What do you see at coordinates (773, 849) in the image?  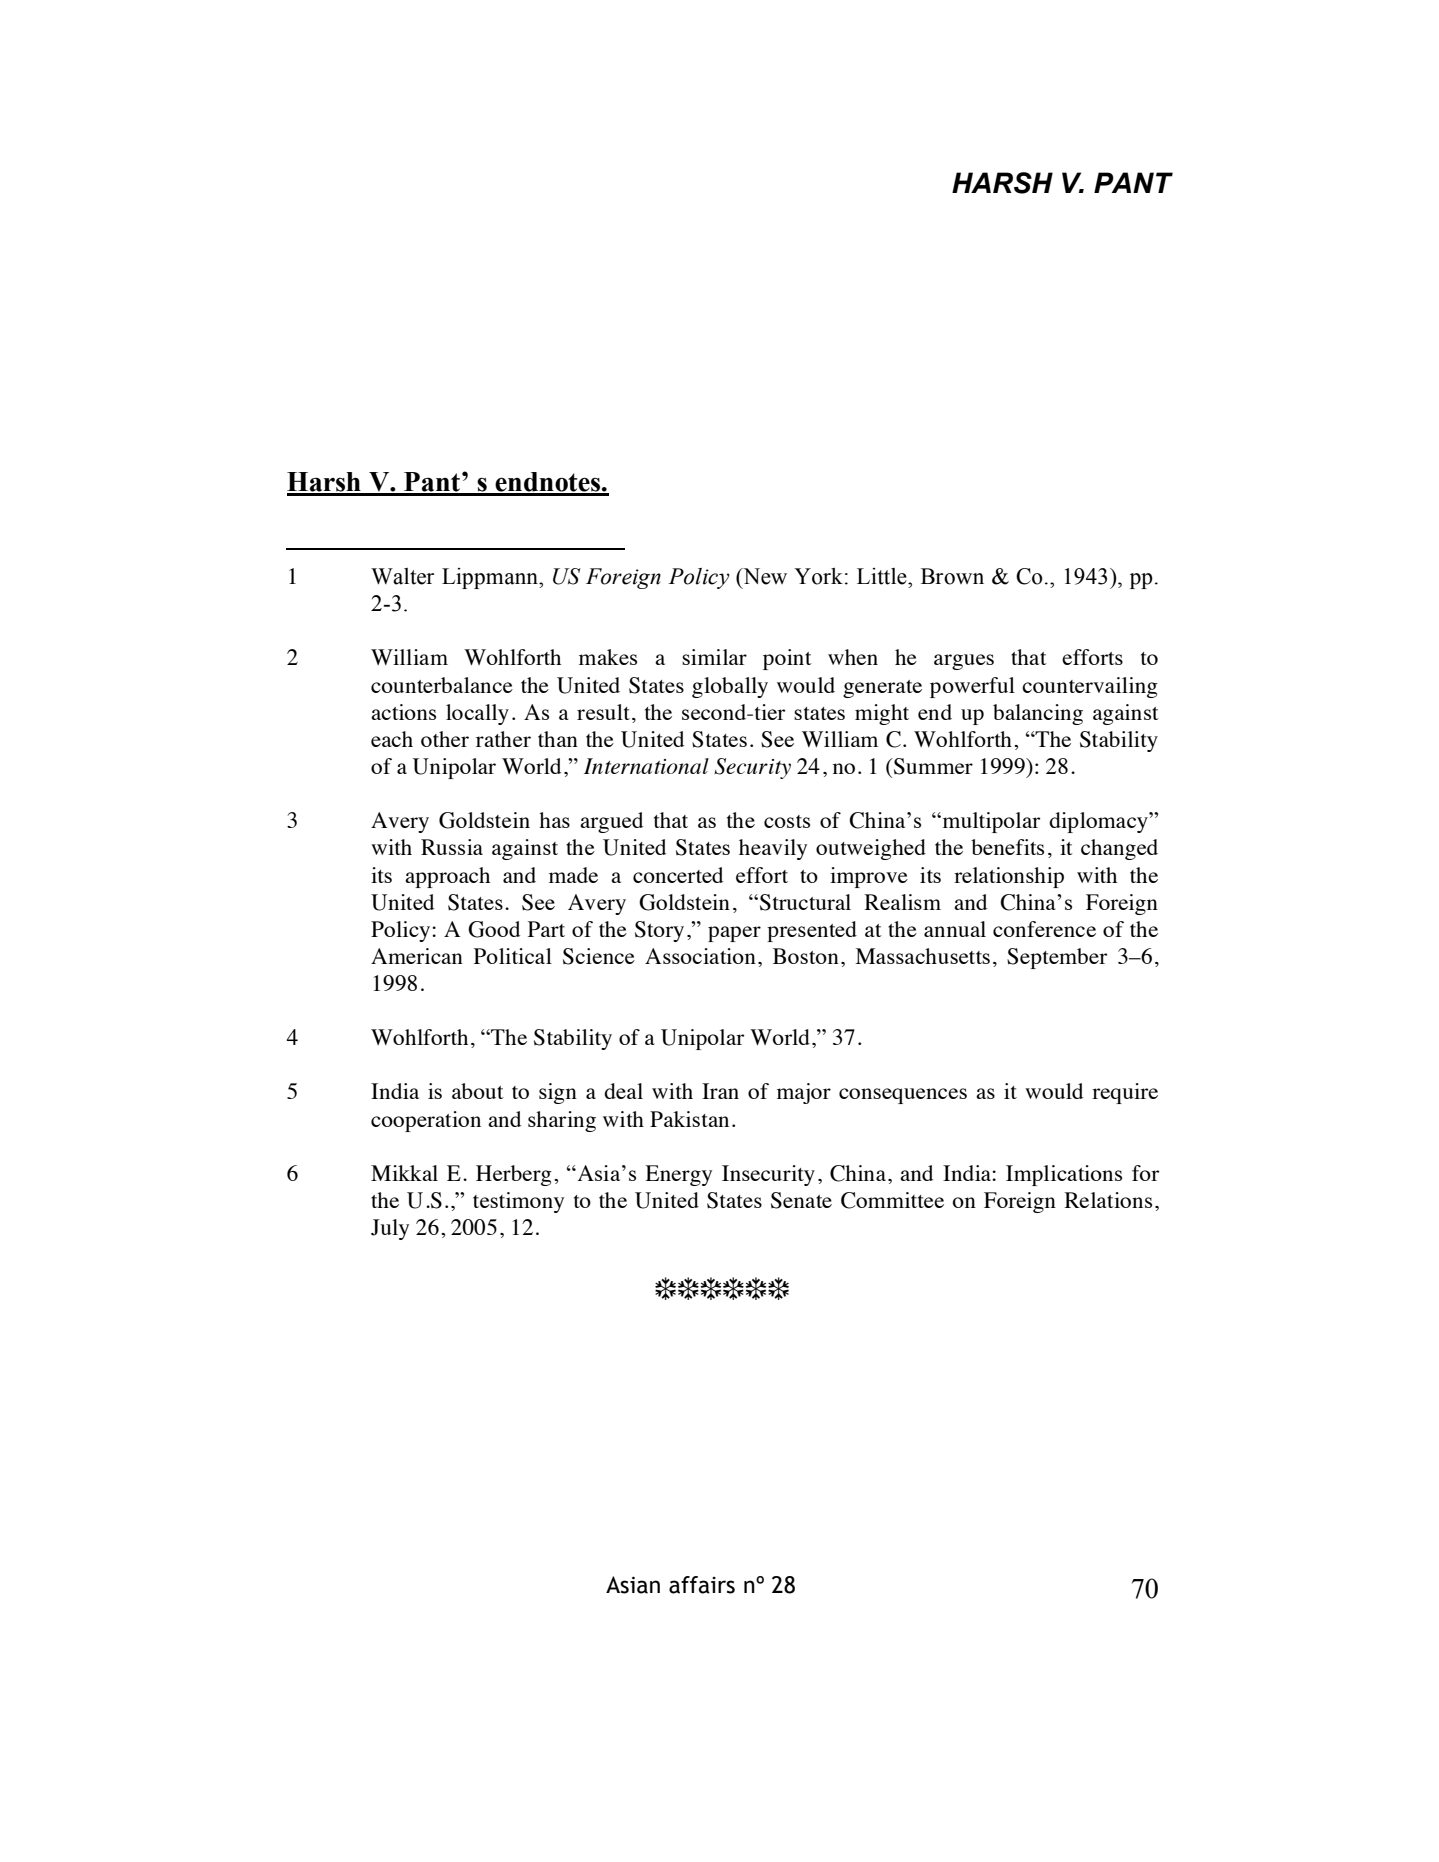 I see `heavily` at bounding box center [773, 849].
